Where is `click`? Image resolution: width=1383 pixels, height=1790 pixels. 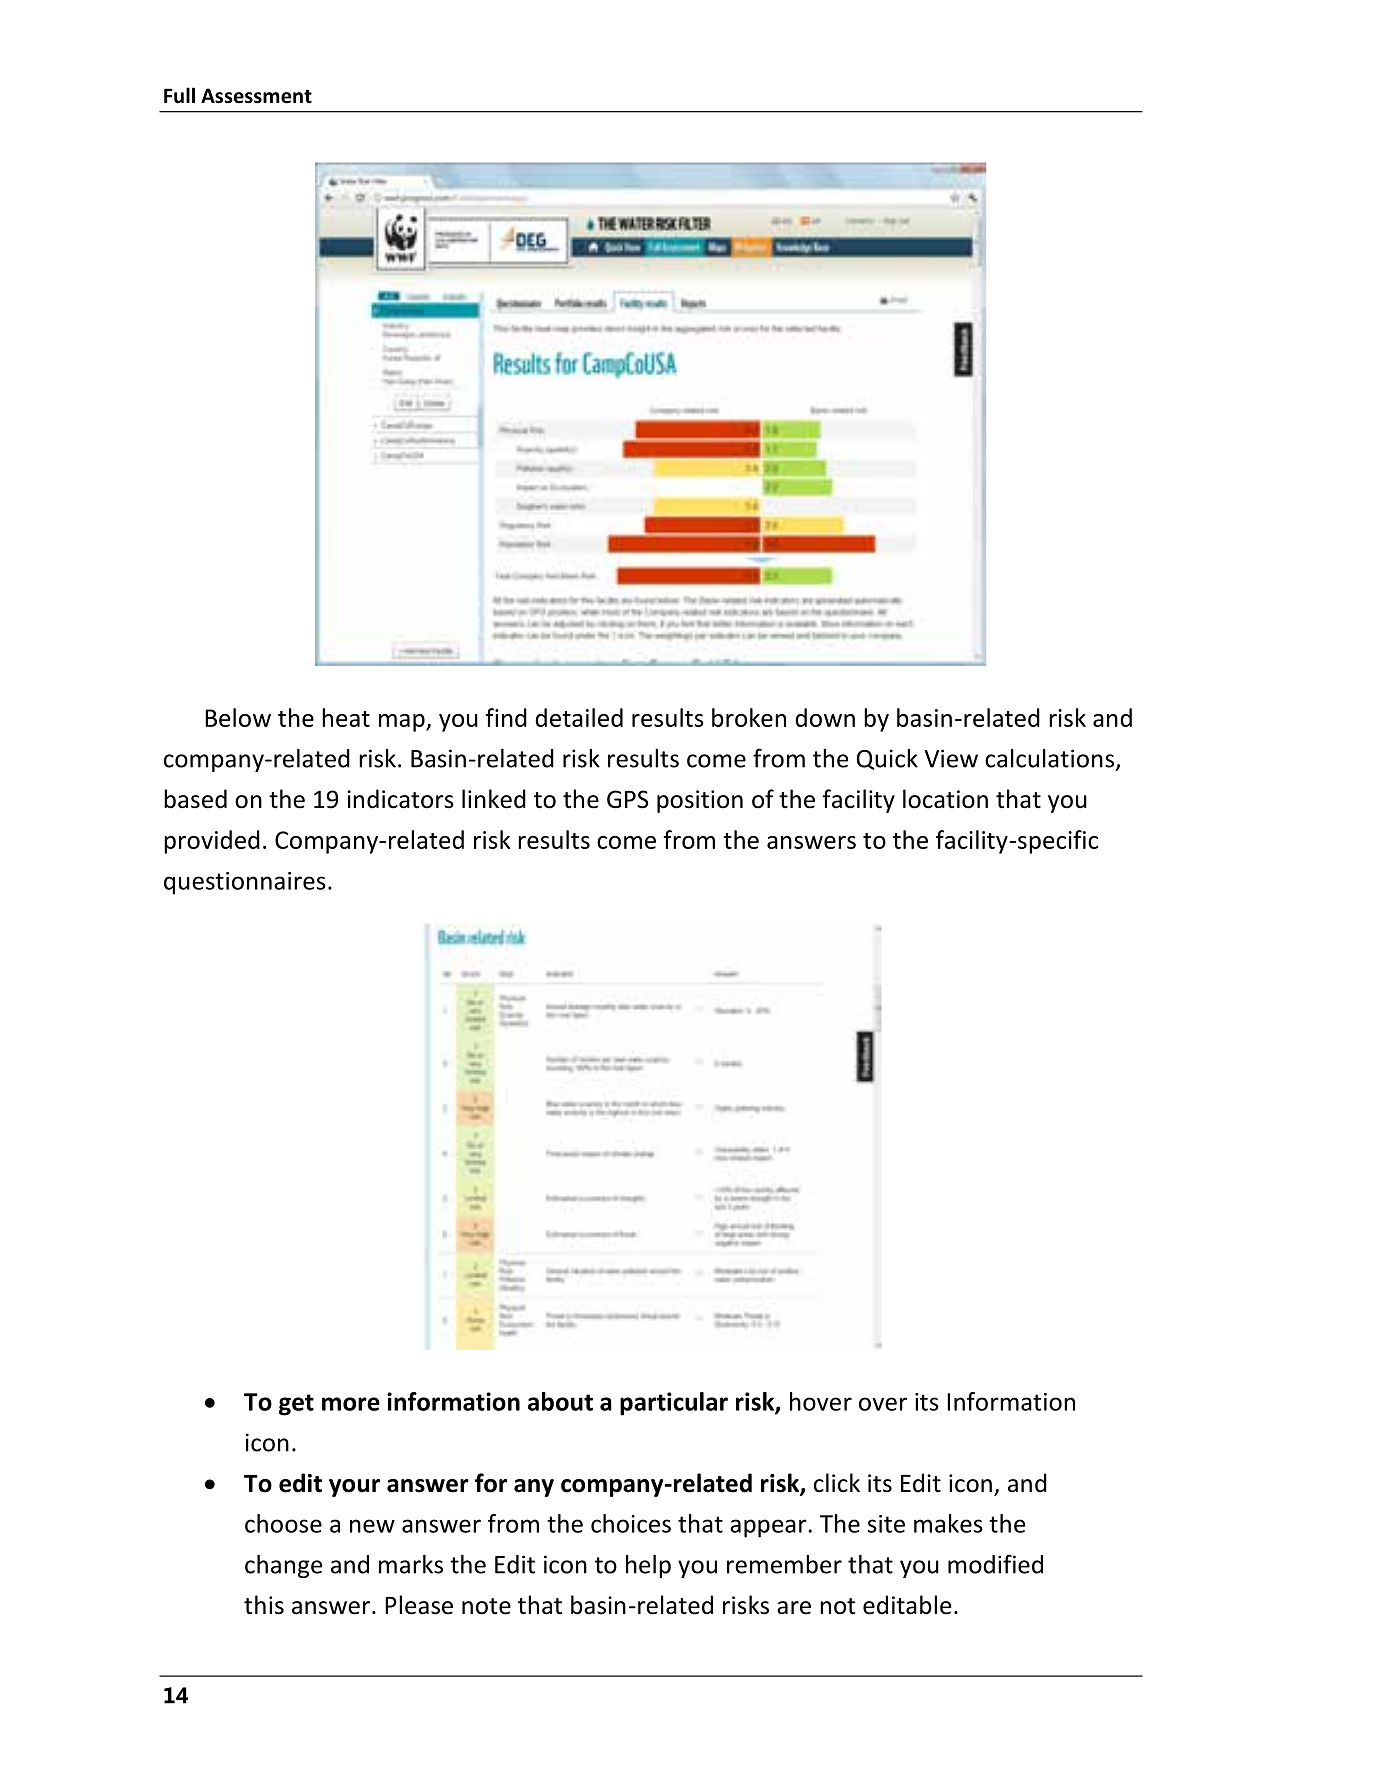 click is located at coordinates (837, 1483).
